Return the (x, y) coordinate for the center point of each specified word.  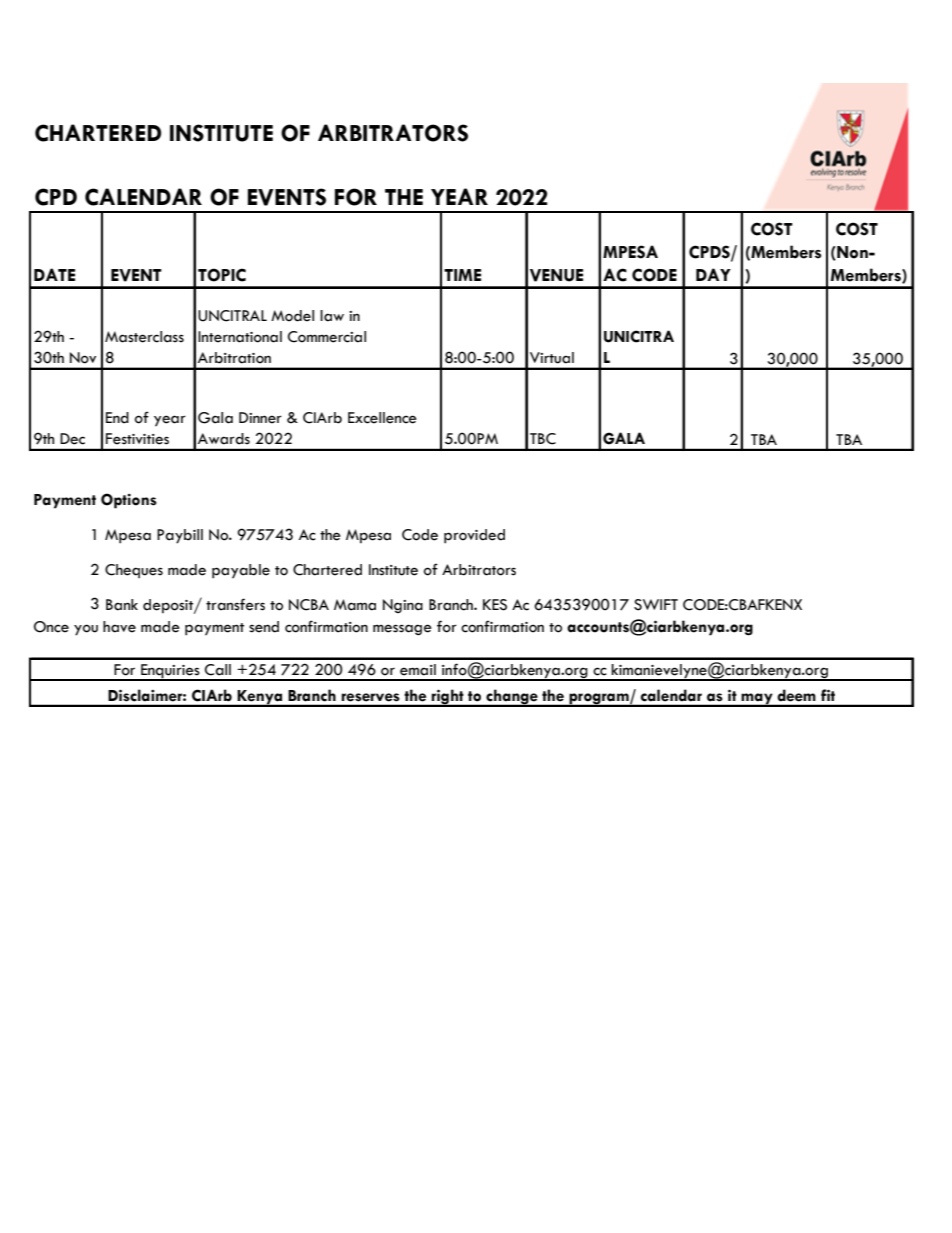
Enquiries (170, 672)
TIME (462, 275)
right (448, 697)
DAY (713, 274)
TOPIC (222, 275)
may (757, 699)
